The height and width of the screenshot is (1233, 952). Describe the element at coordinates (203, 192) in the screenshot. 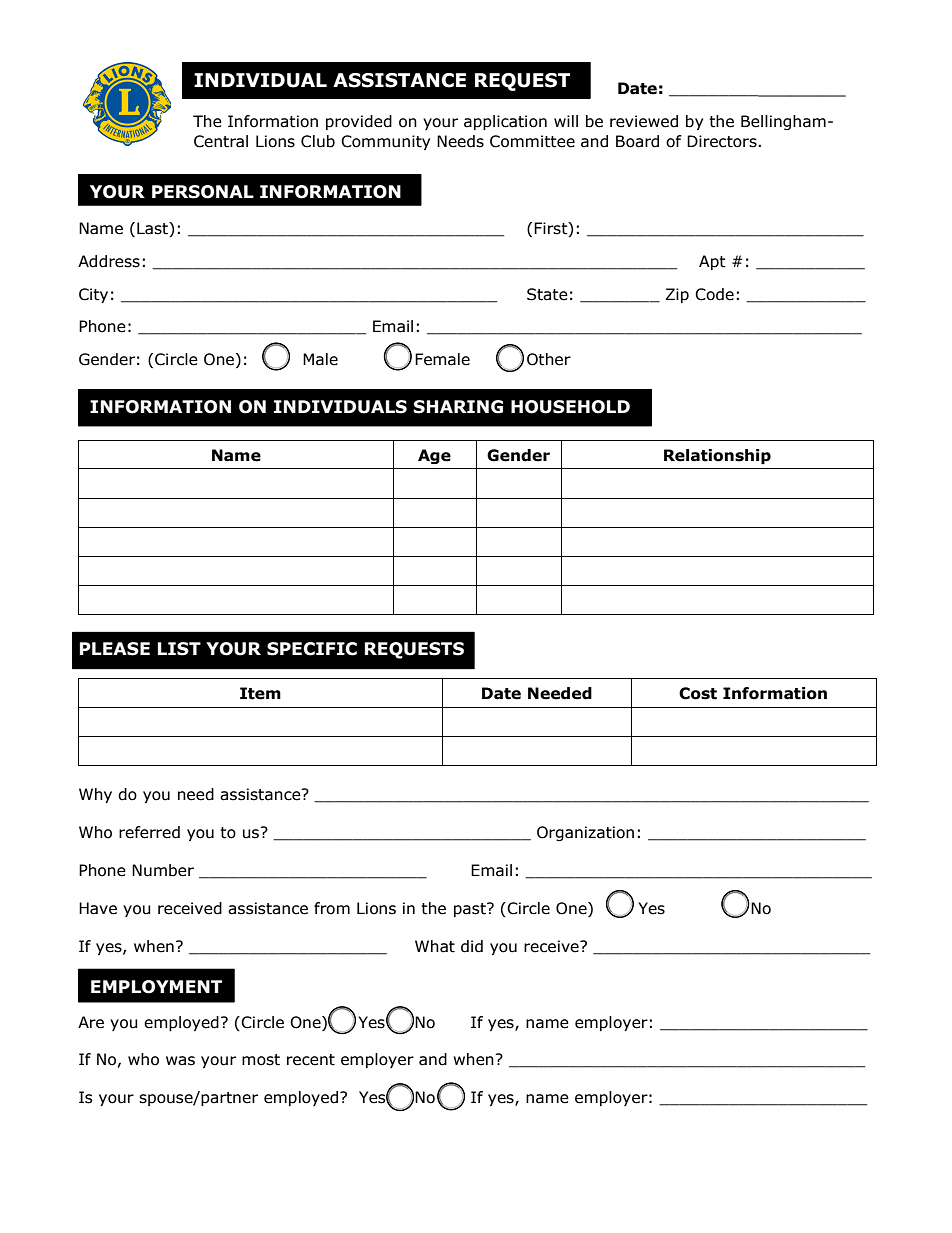

I see `PERSONAL` at that location.
